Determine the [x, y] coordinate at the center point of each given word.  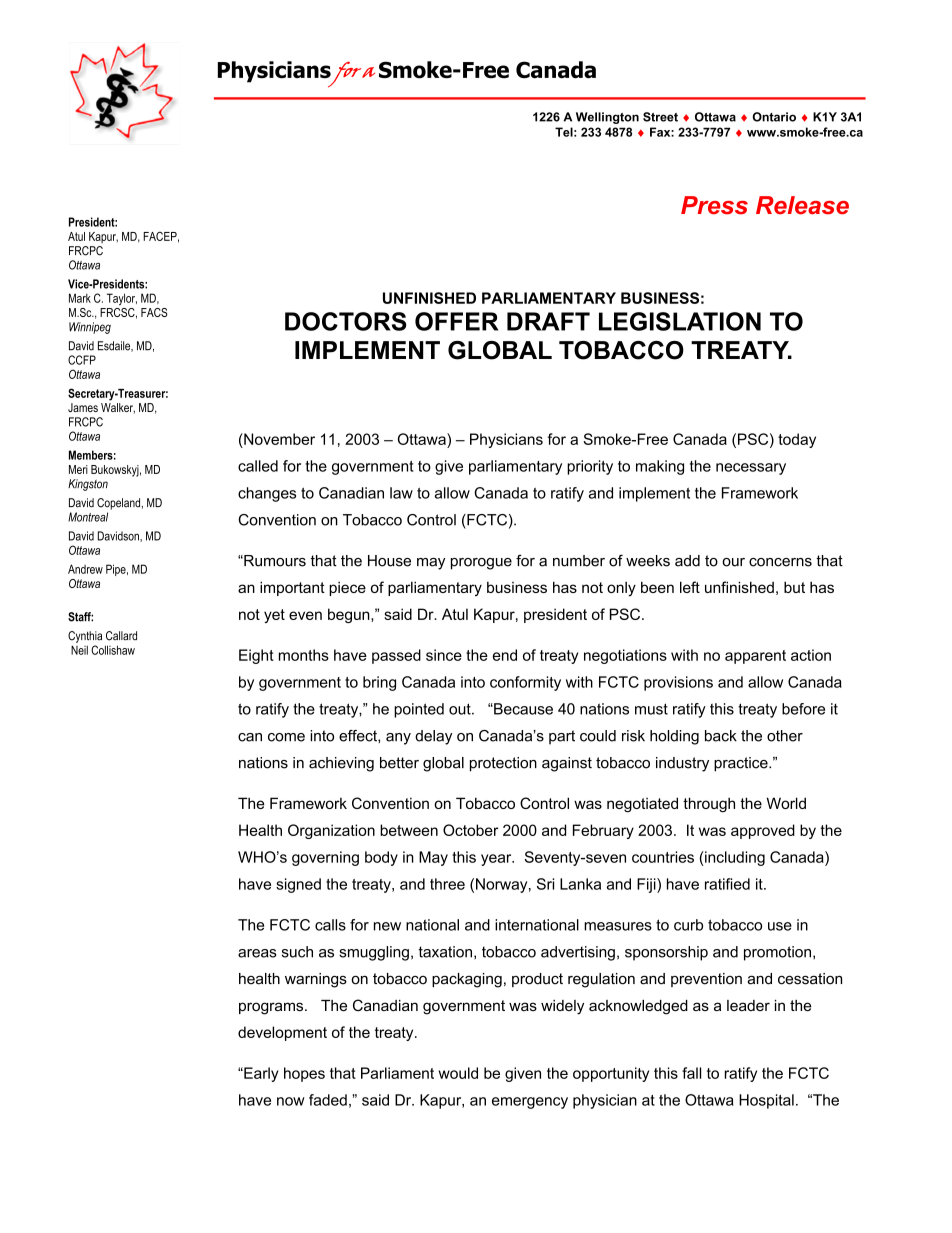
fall [691, 1073]
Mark [80, 298]
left [690, 587]
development [282, 1033]
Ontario [774, 117]
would [458, 1073]
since [444, 655]
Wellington [607, 118]
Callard [121, 636]
